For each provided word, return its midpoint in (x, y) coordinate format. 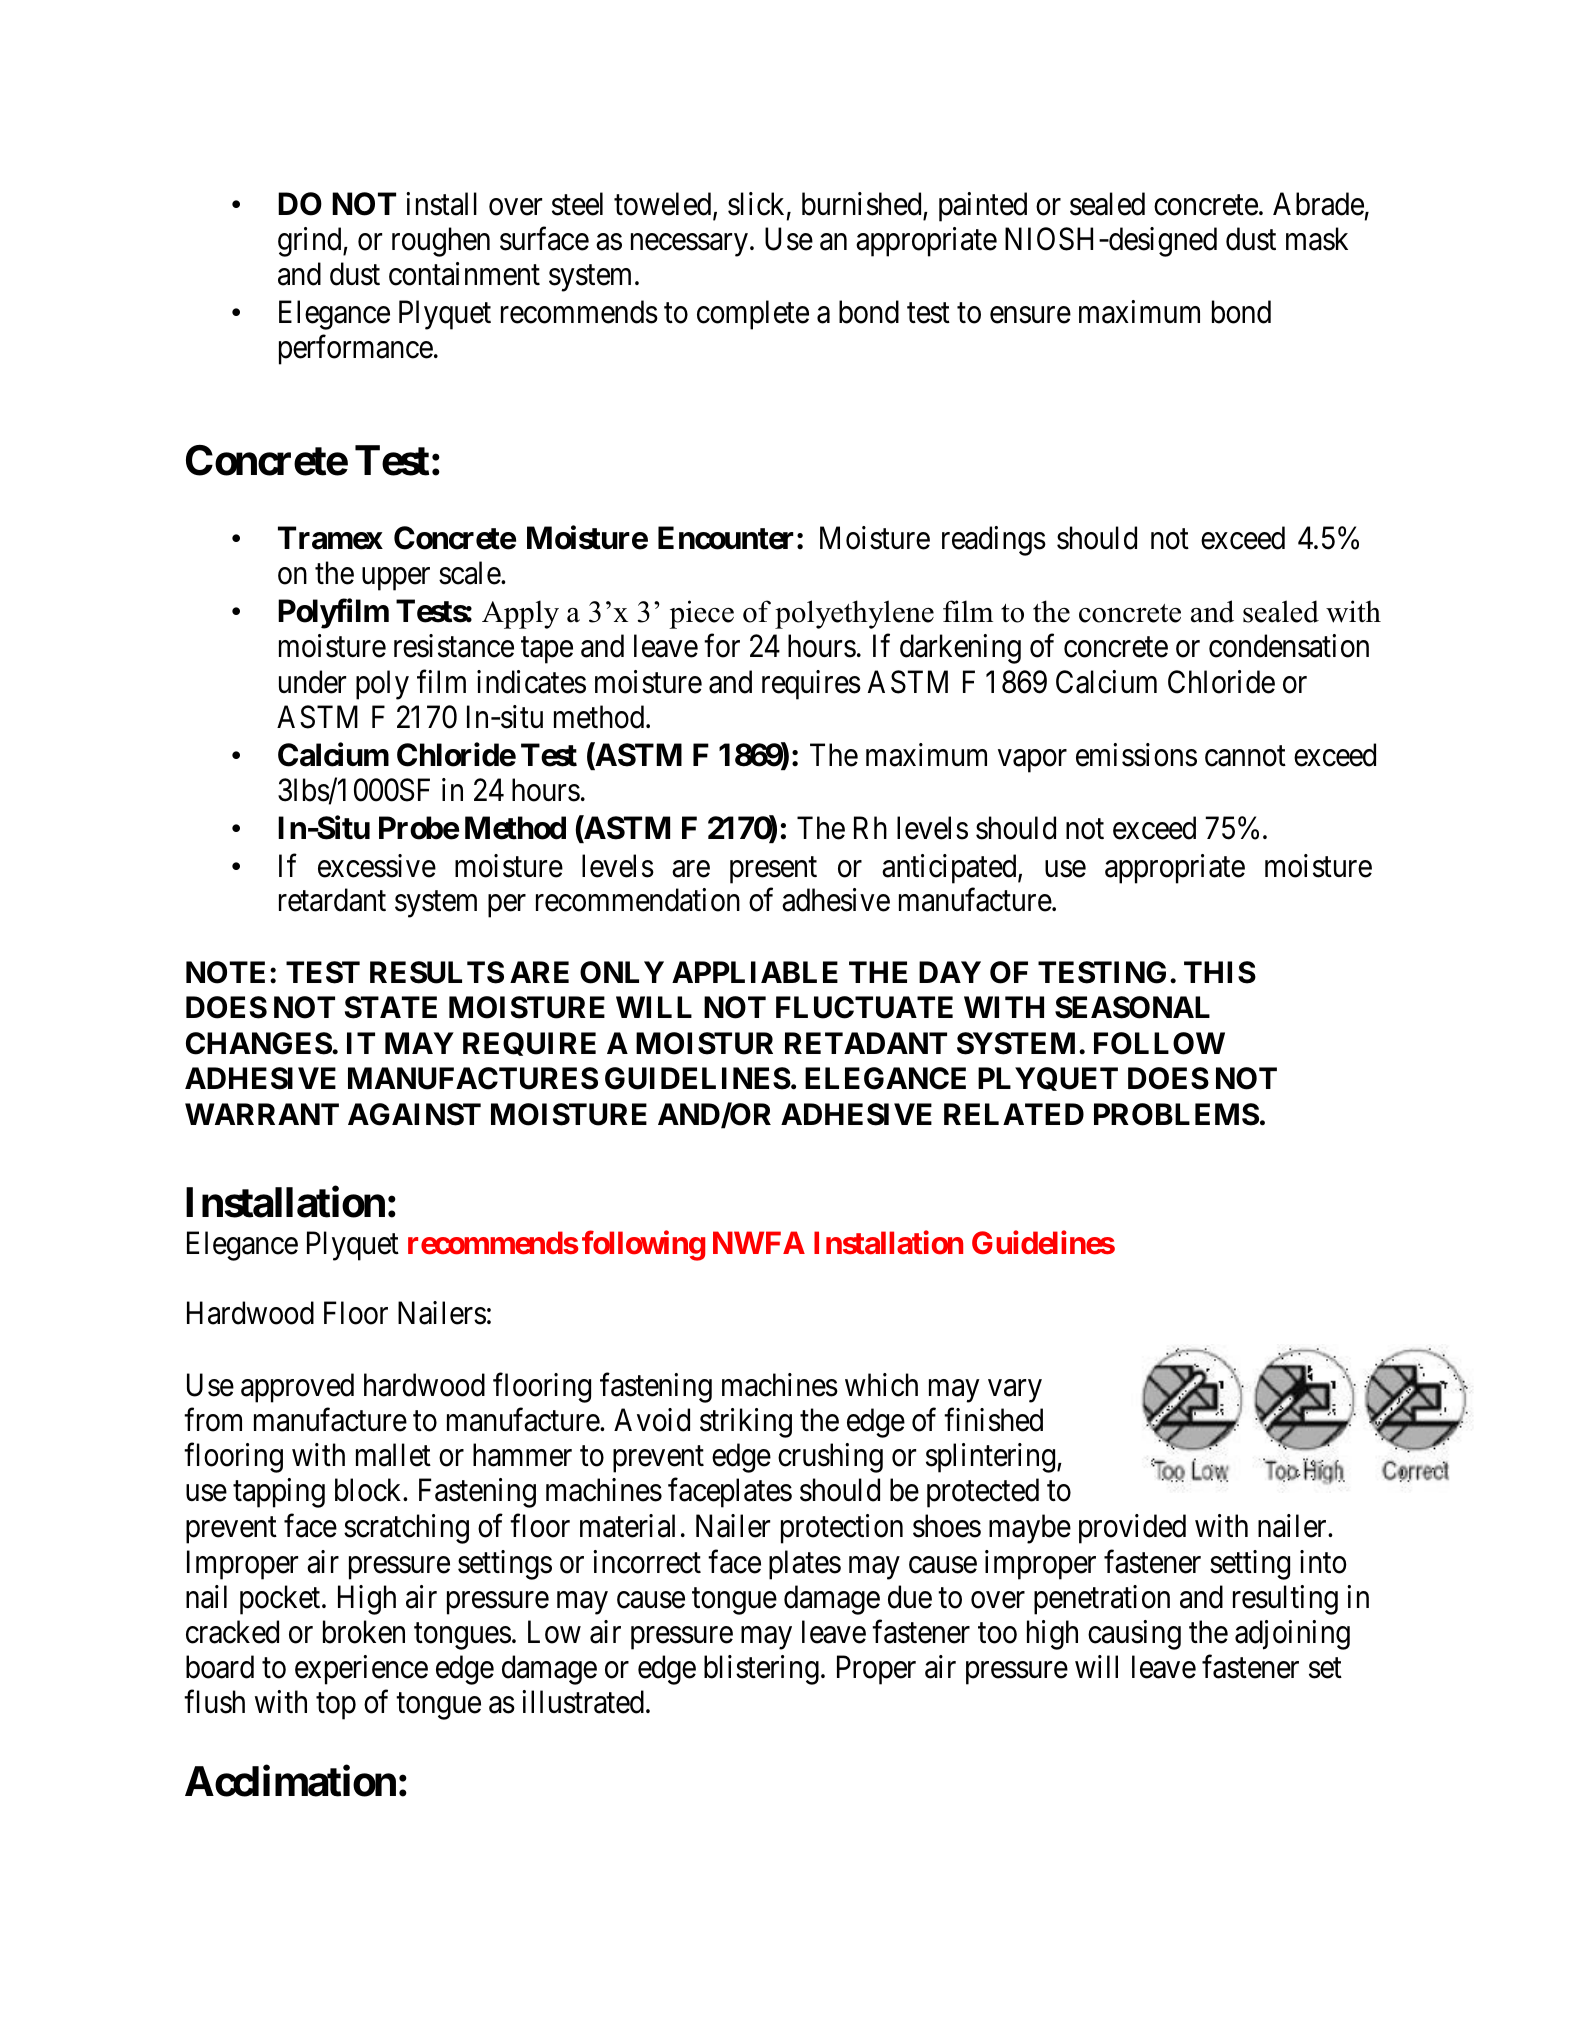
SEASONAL (1132, 1007)
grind (311, 242)
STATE (391, 1007)
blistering (761, 1670)
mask (1317, 239)
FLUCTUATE (864, 1007)
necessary (689, 245)
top (336, 1707)
